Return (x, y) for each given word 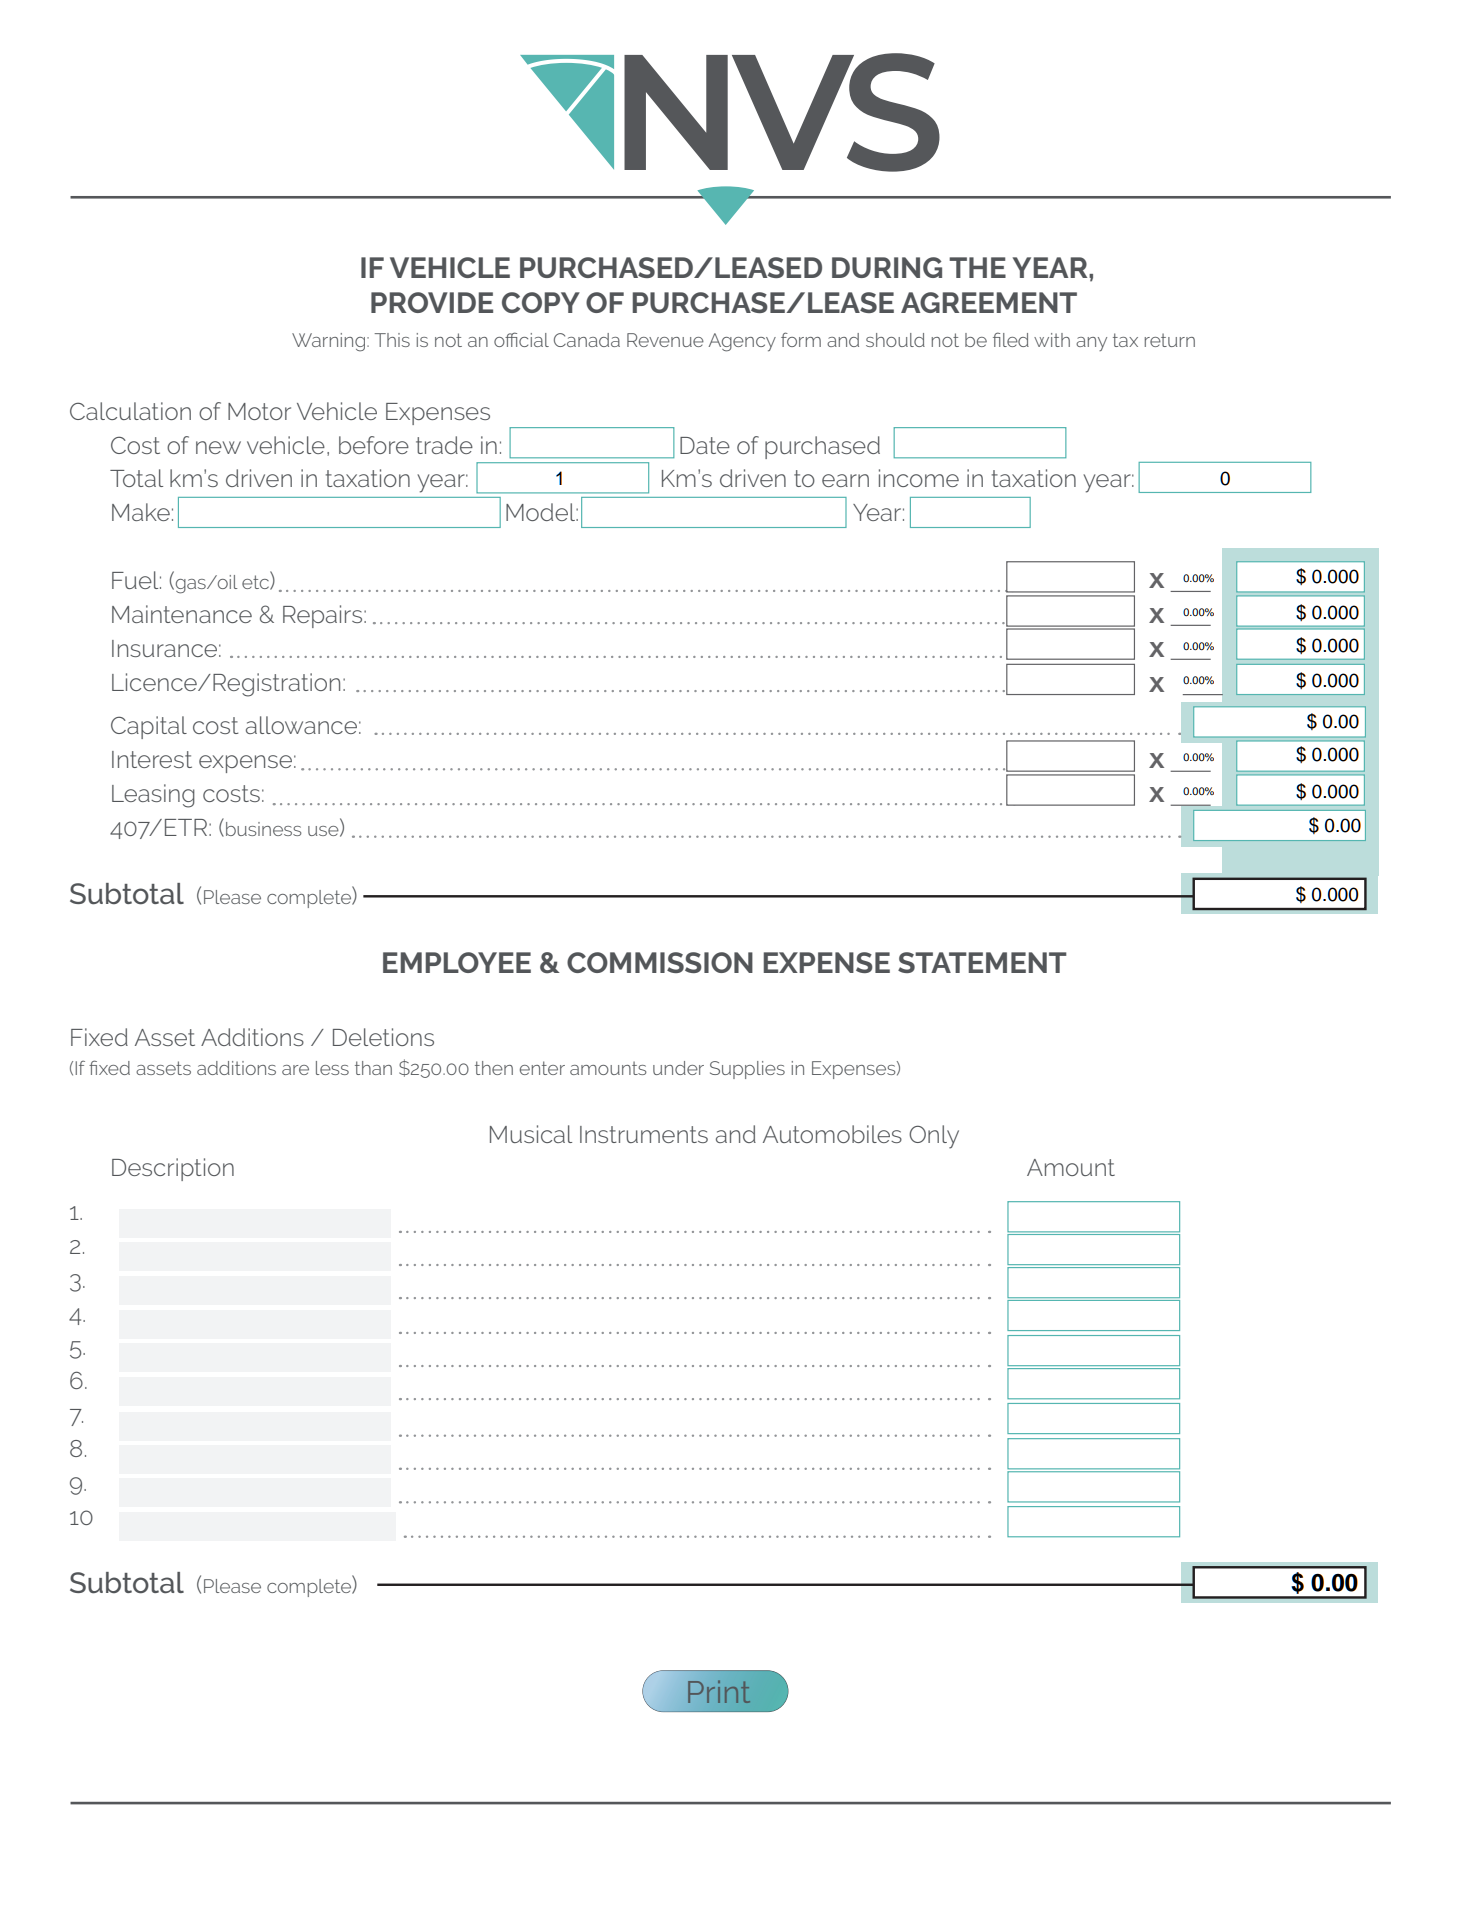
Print (719, 1692)
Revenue (665, 340)
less (332, 1068)
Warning (330, 342)
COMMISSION (660, 962)
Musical (531, 1134)
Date (705, 445)
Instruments (644, 1134)
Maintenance (182, 614)
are (295, 1070)
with (1052, 340)
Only (934, 1137)
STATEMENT (982, 962)
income (919, 478)
